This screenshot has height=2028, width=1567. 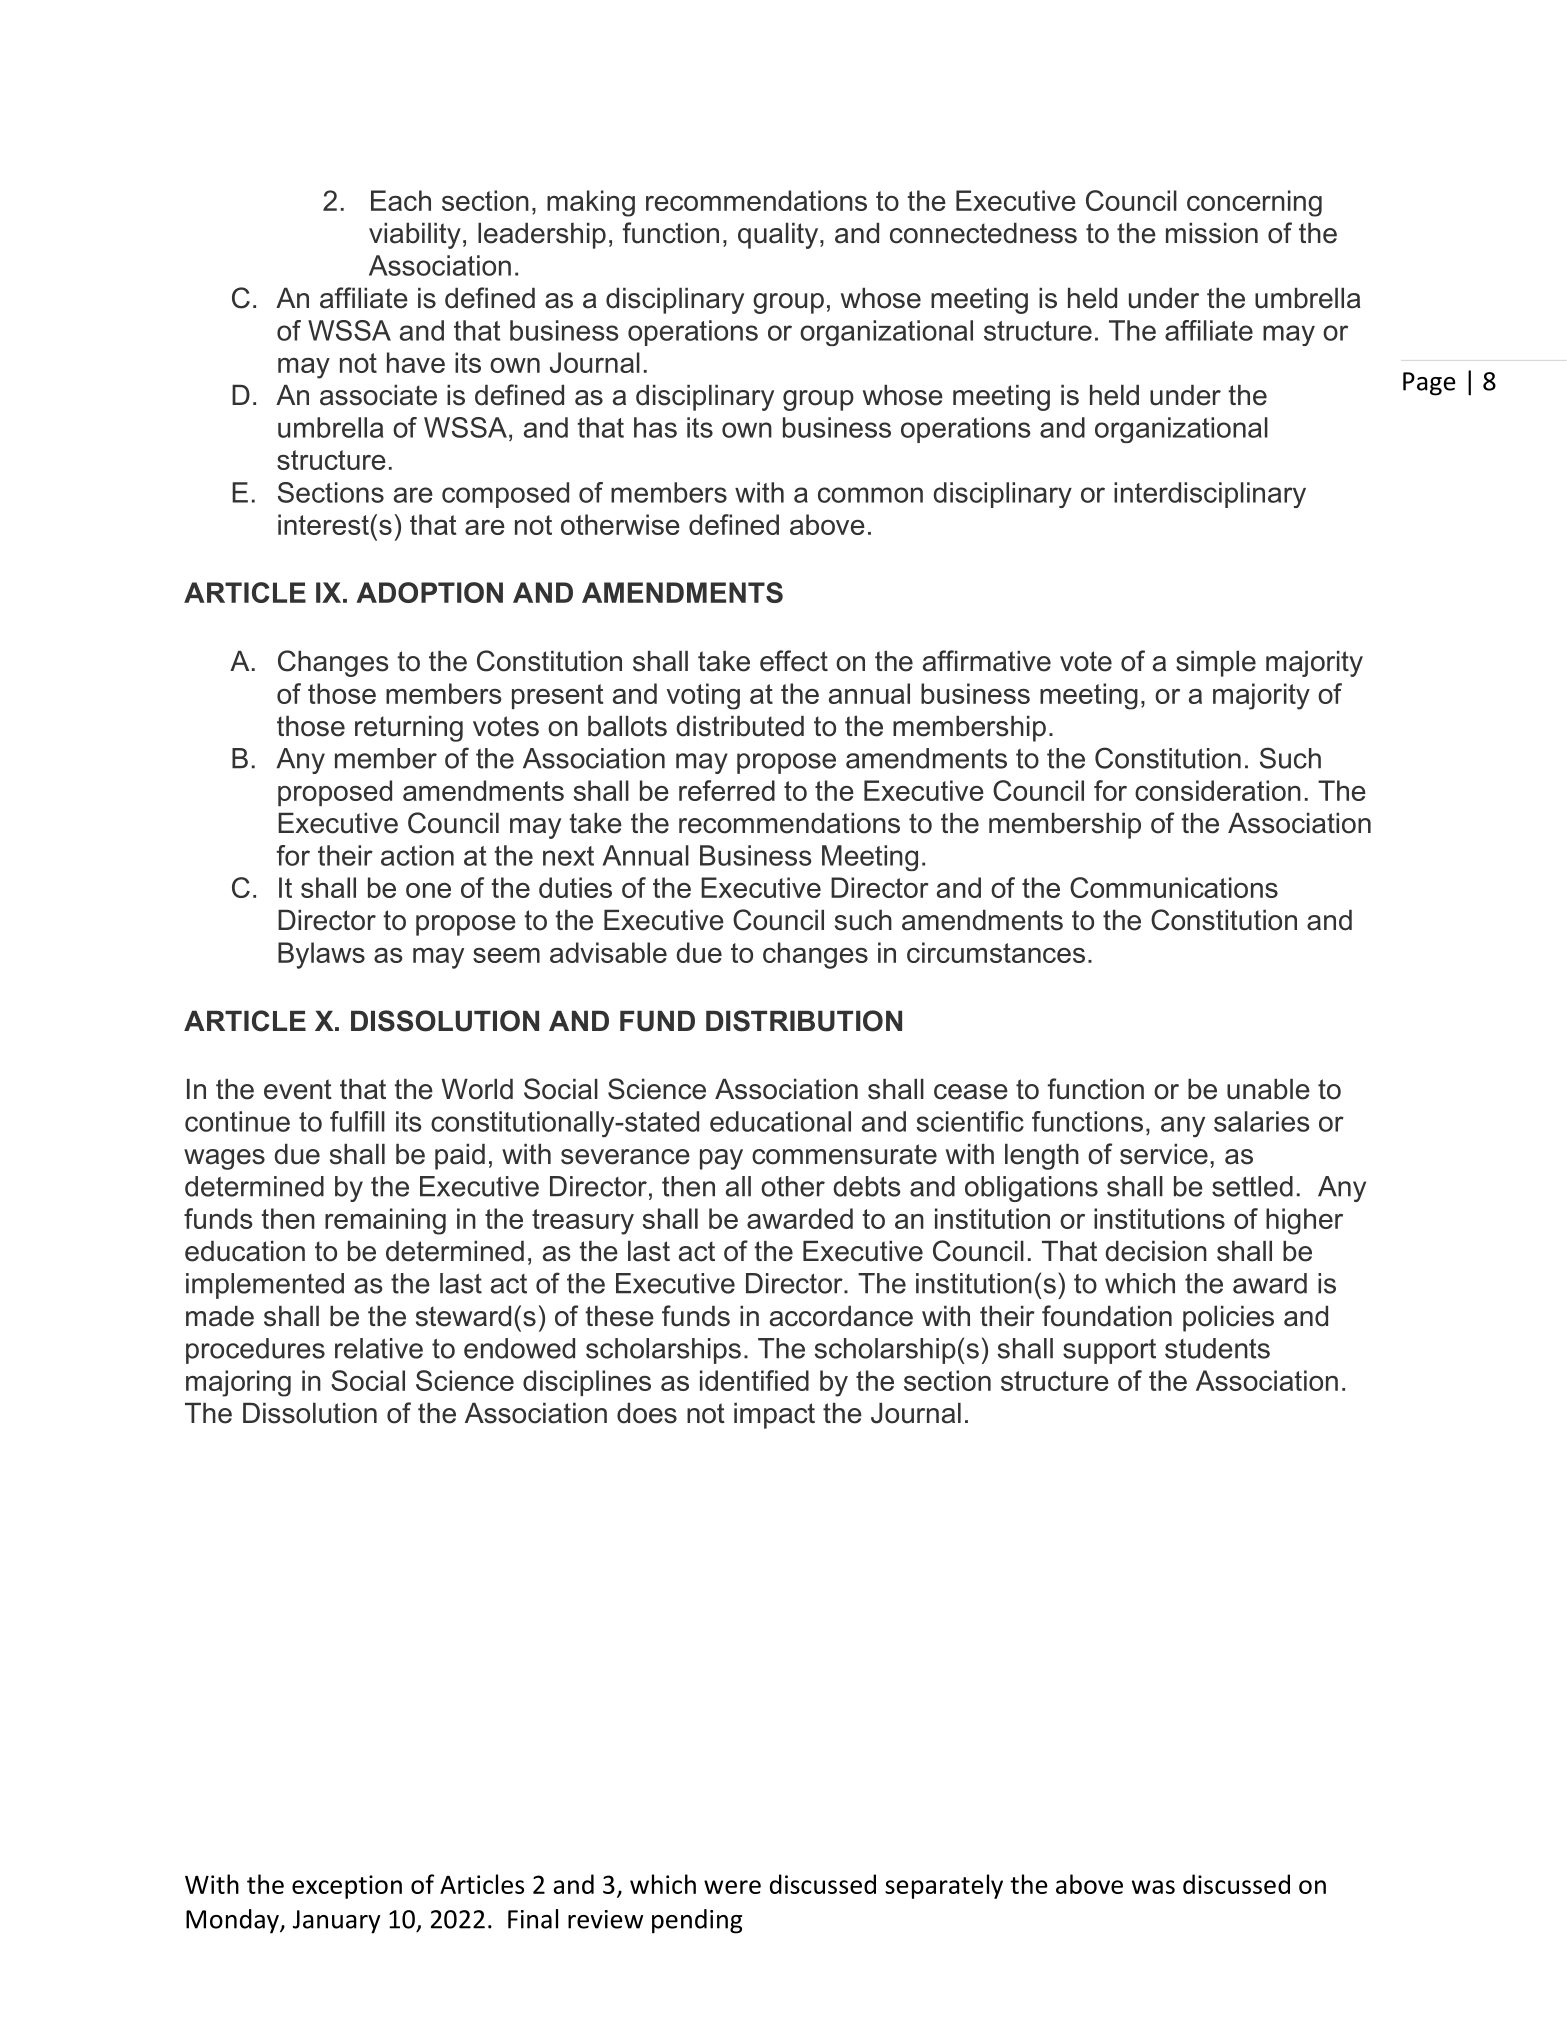 What do you see at coordinates (727, 790) in the screenshot?
I see `referred` at bounding box center [727, 790].
